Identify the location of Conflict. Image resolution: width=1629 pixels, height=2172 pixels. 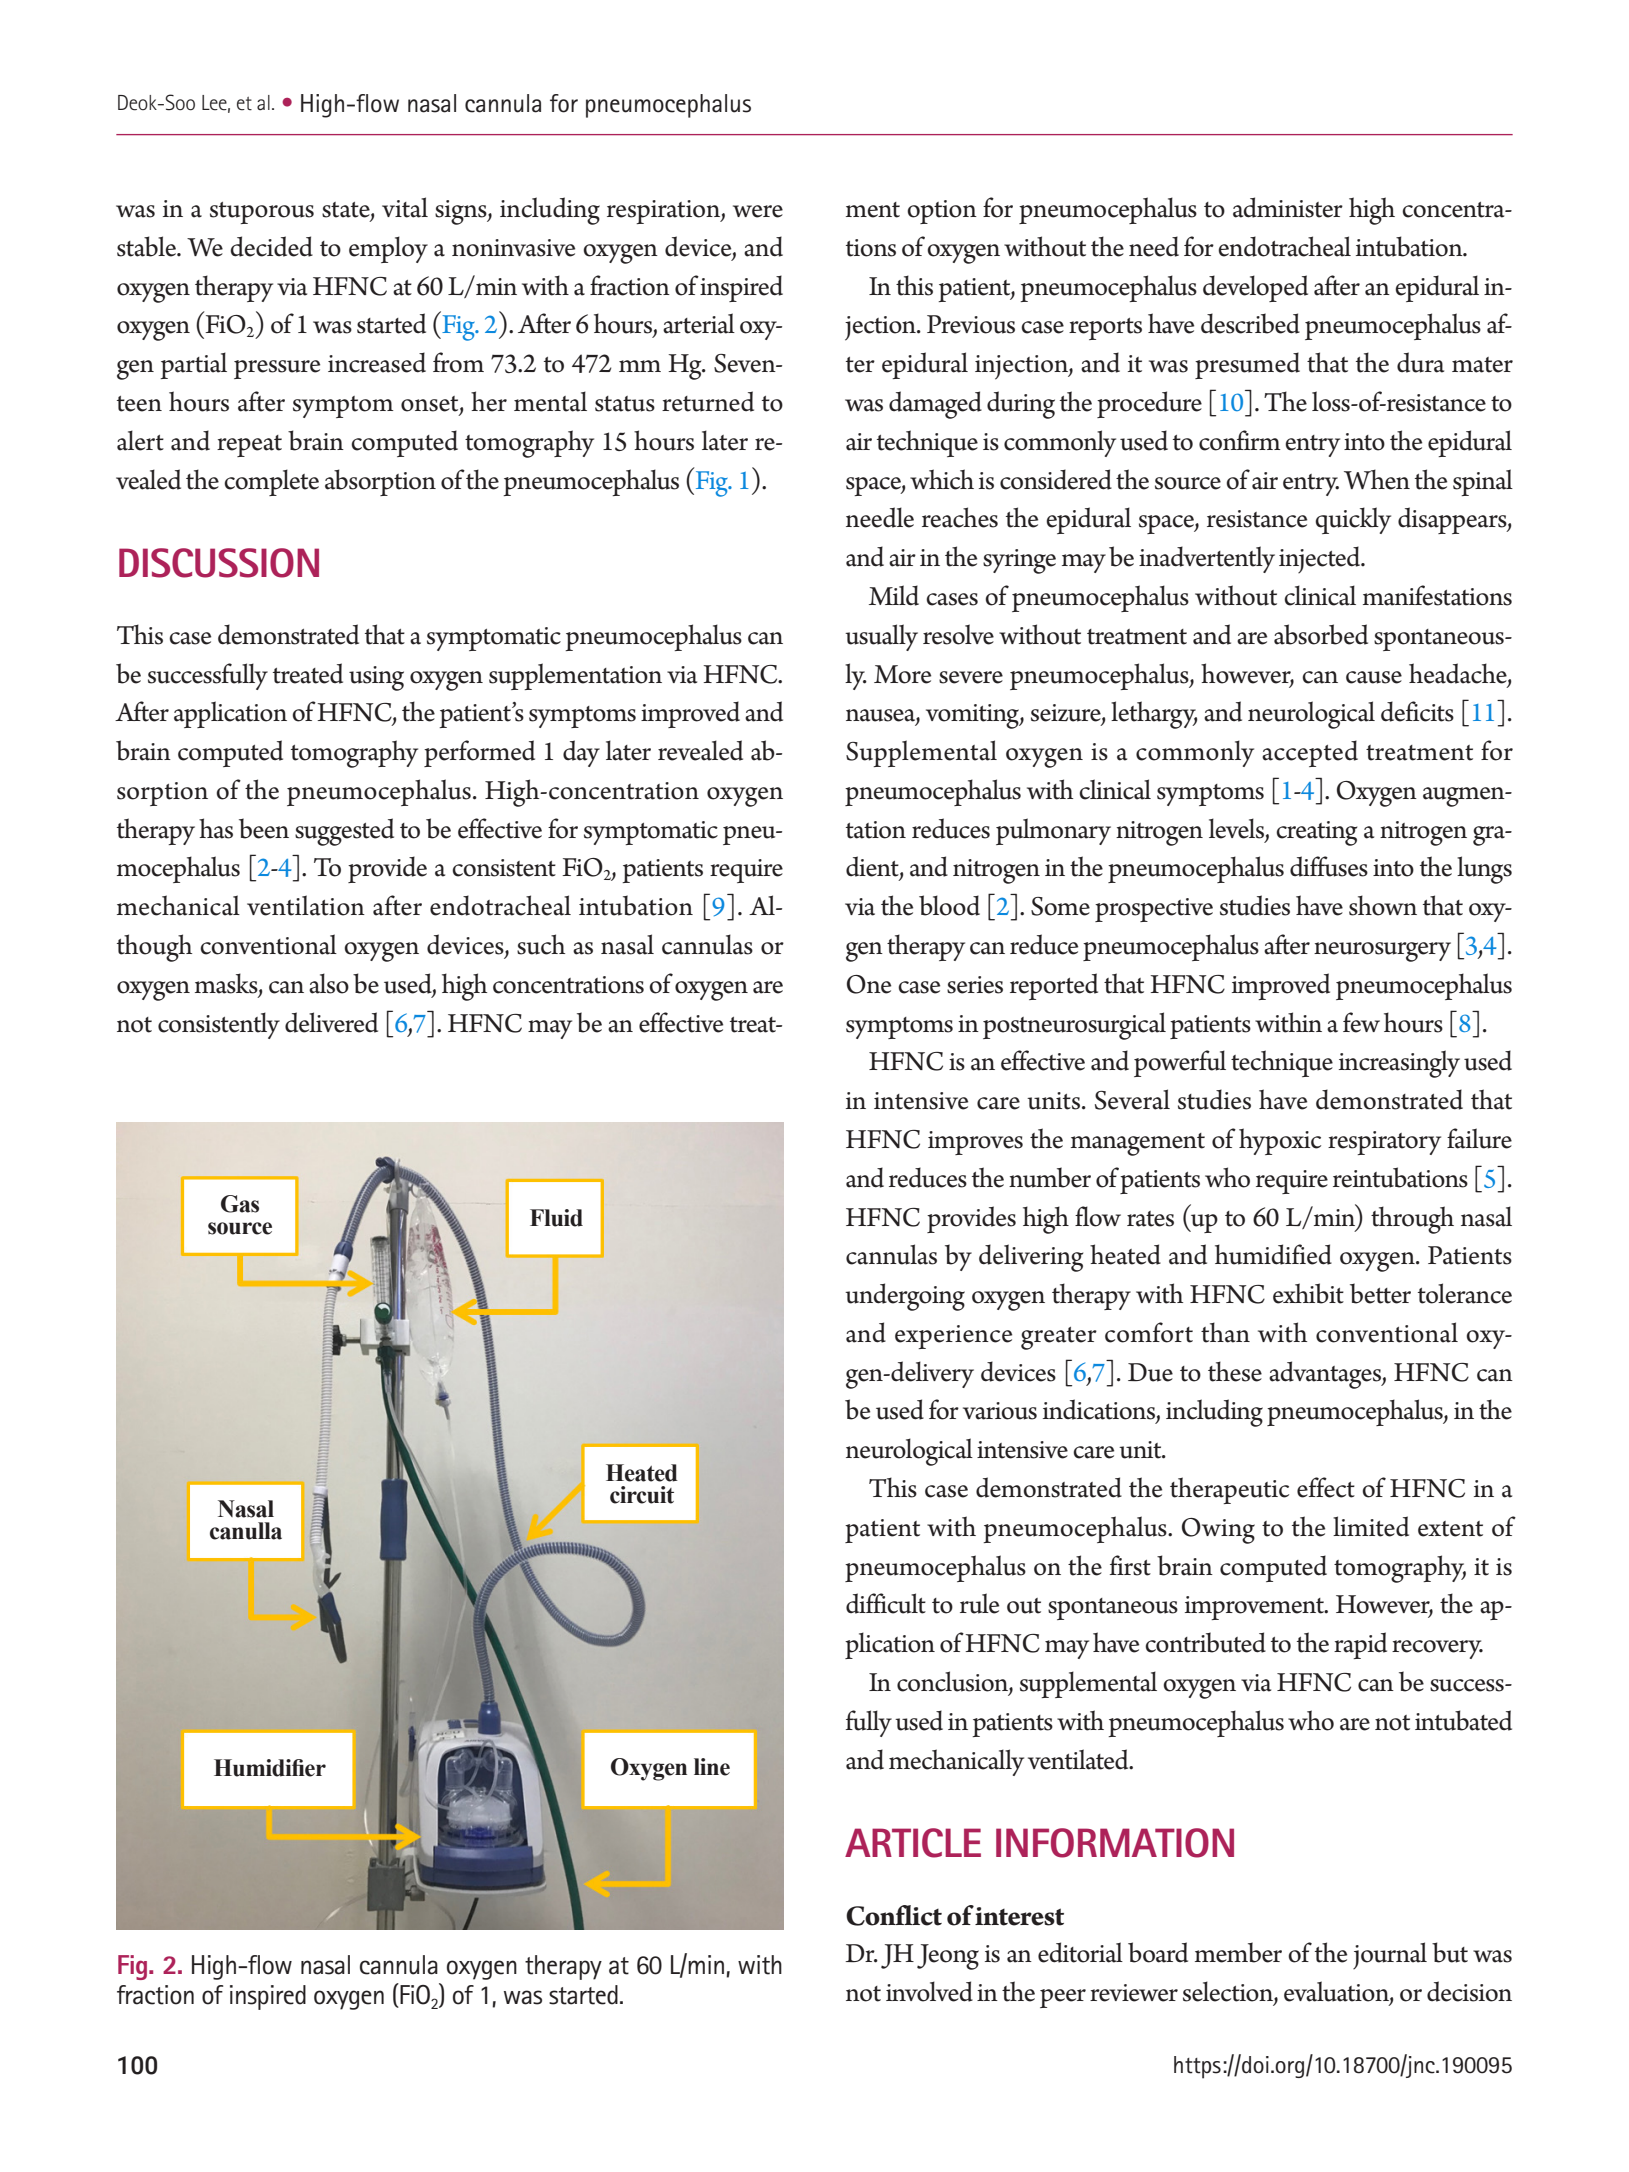
(894, 1915).
